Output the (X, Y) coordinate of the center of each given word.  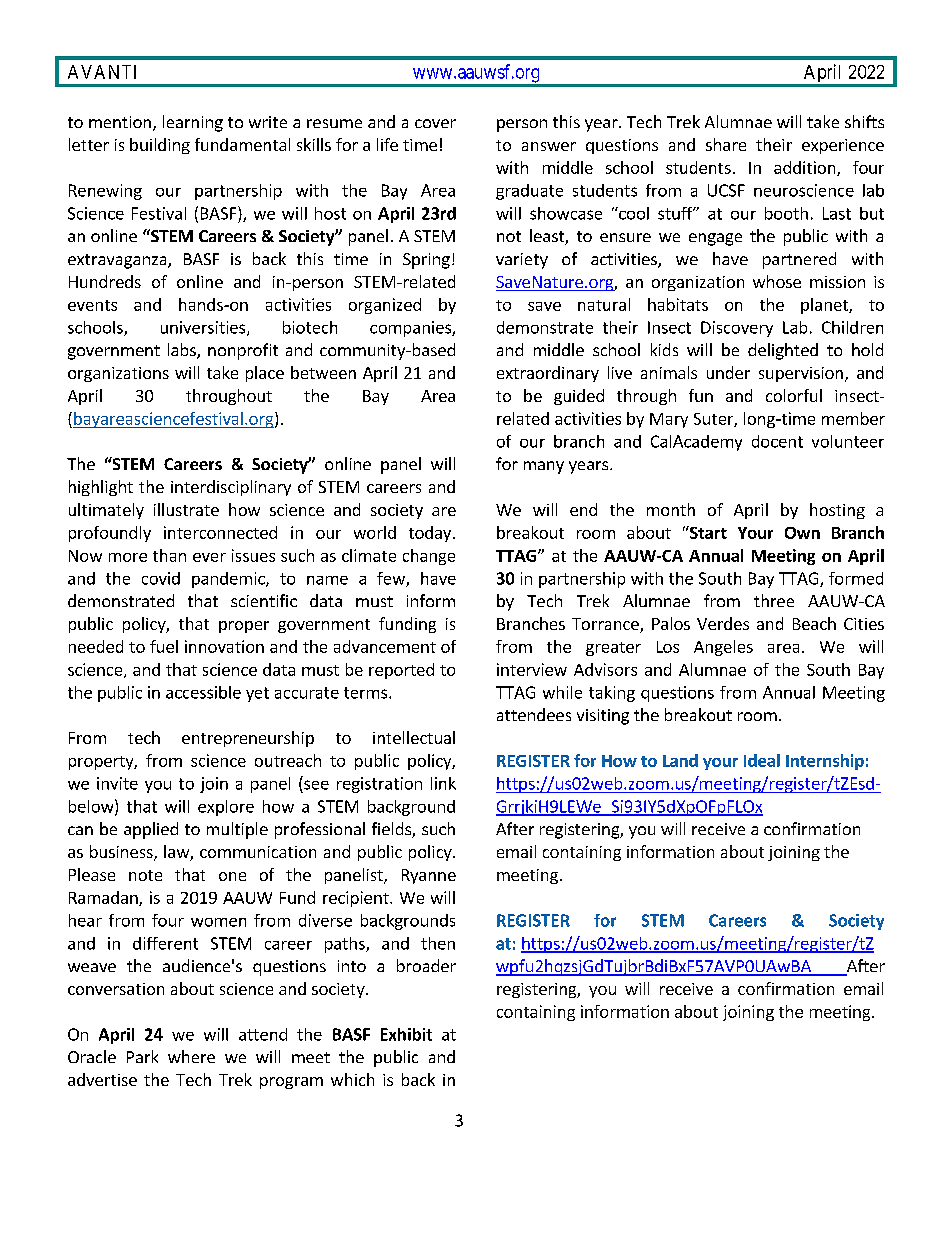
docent (777, 441)
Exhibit (406, 1034)
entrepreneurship (248, 739)
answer (549, 146)
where (191, 1056)
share (726, 144)
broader (426, 965)
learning (193, 123)
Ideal (762, 760)
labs (183, 351)
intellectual (414, 737)
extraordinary (548, 374)
